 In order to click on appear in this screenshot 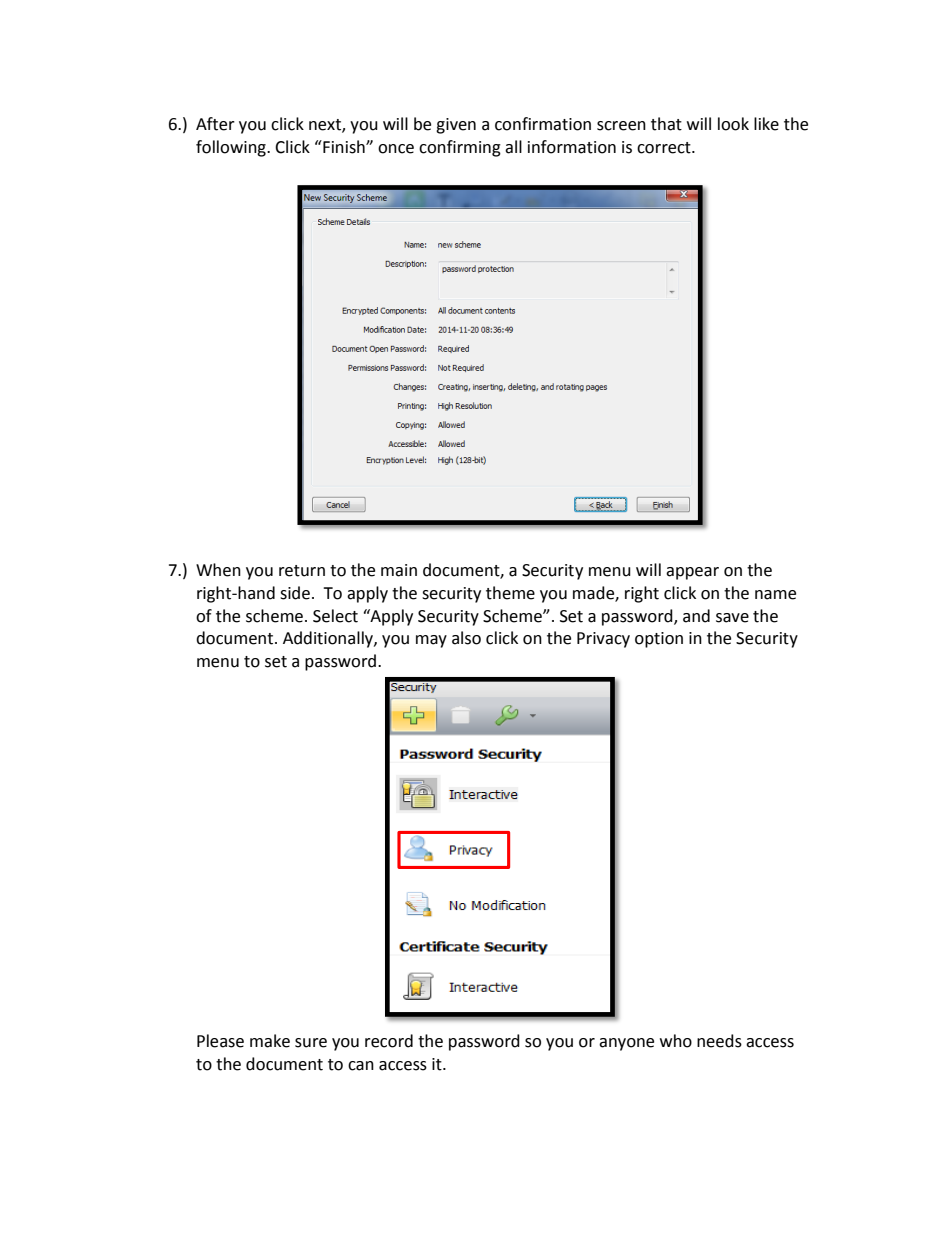, I will do `click(692, 573)`.
